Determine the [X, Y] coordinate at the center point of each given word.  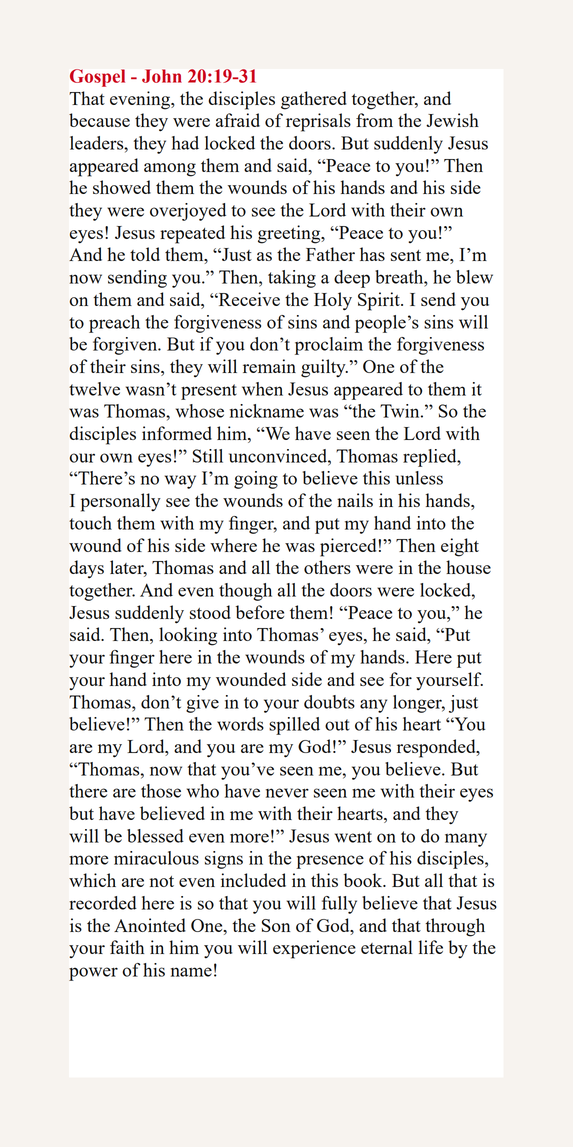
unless [419, 478]
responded [437, 748]
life [431, 947]
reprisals [318, 122]
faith [127, 947]
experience [314, 949]
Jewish [452, 120]
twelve [94, 389]
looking [188, 636]
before [260, 612]
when [262, 389]
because [99, 120]
